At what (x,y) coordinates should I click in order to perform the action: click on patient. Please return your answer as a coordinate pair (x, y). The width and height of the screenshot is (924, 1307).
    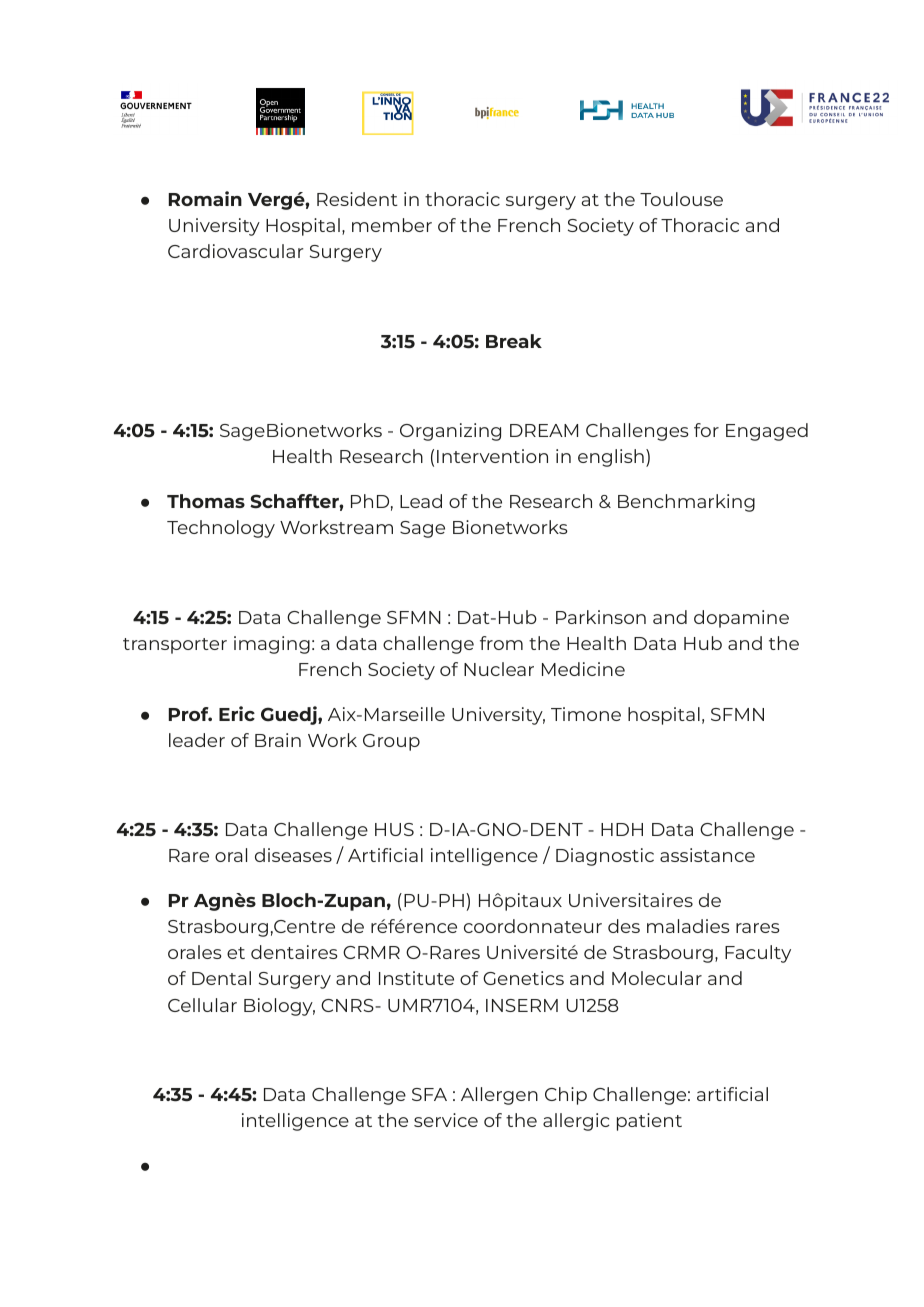
    Looking at the image, I should click on (649, 1122).
